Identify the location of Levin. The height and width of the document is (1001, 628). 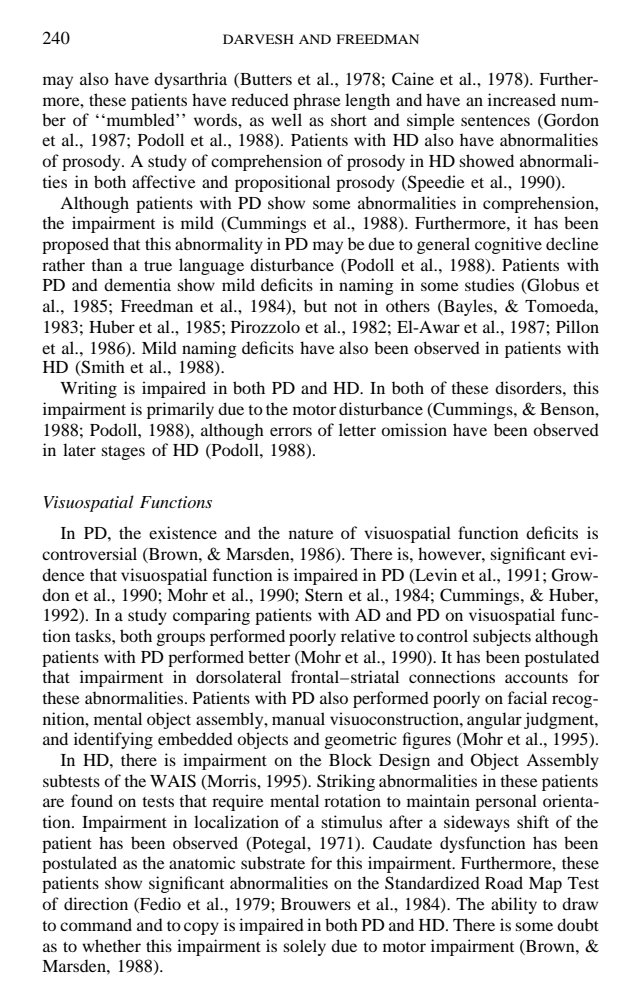
(435, 575).
